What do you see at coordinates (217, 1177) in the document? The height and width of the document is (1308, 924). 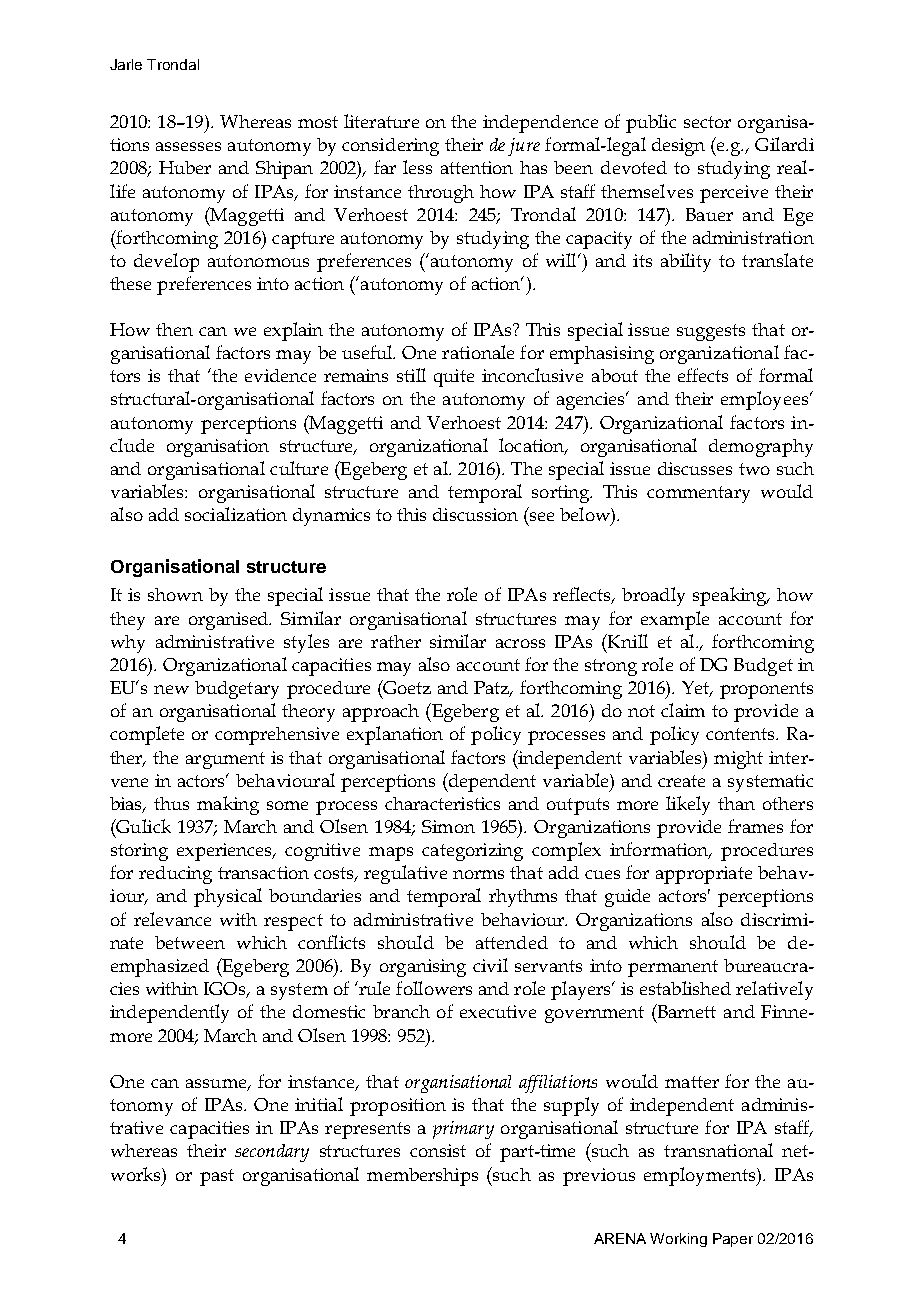 I see `past` at bounding box center [217, 1177].
